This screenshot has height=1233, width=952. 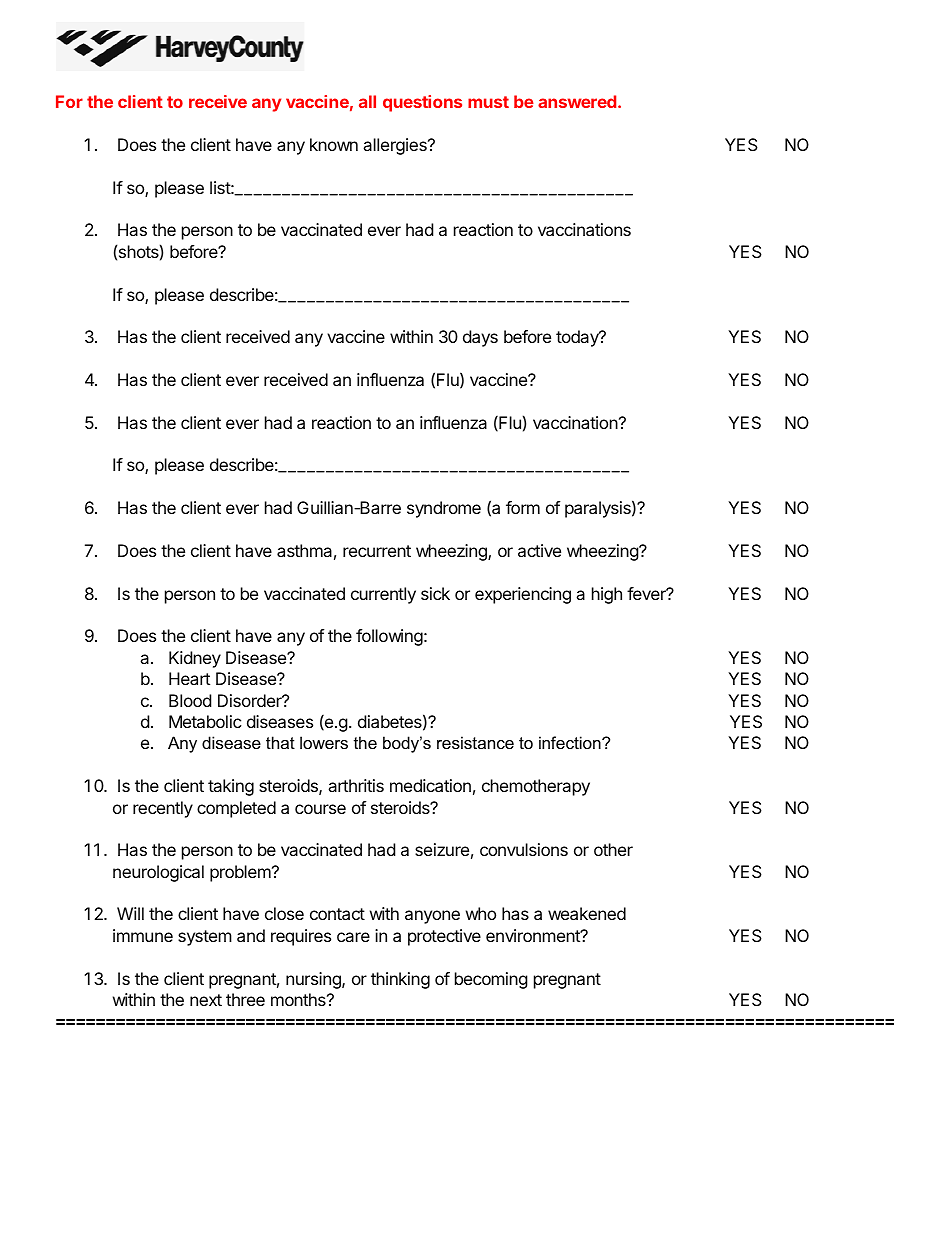 What do you see at coordinates (334, 144) in the screenshot?
I see `known` at bounding box center [334, 144].
